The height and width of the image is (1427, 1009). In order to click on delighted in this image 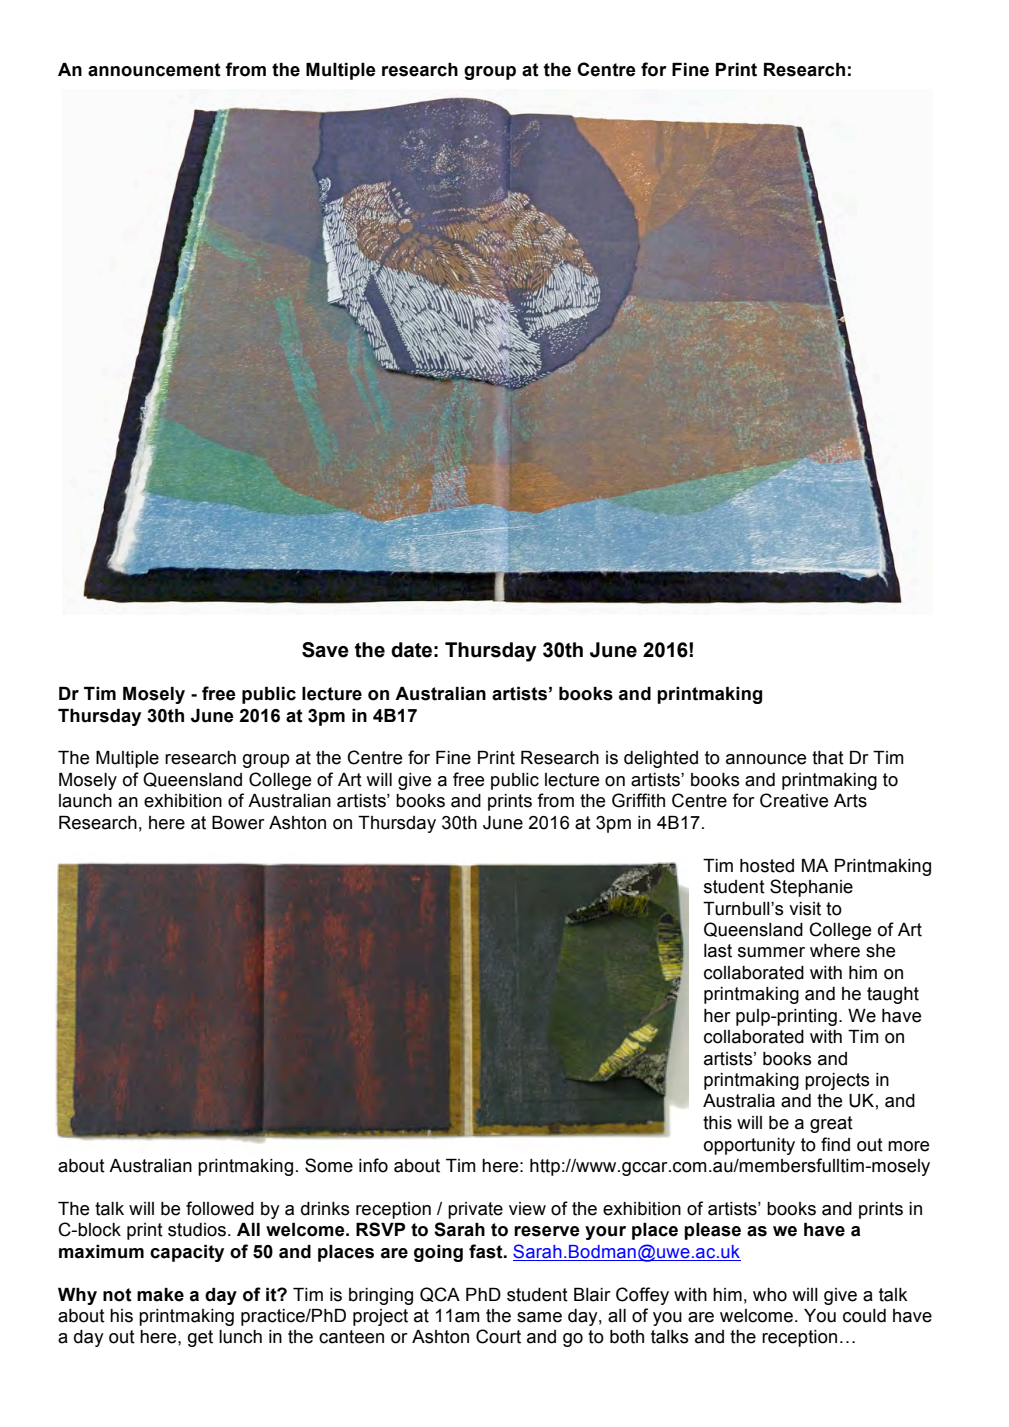, I will do `click(661, 759)`.
